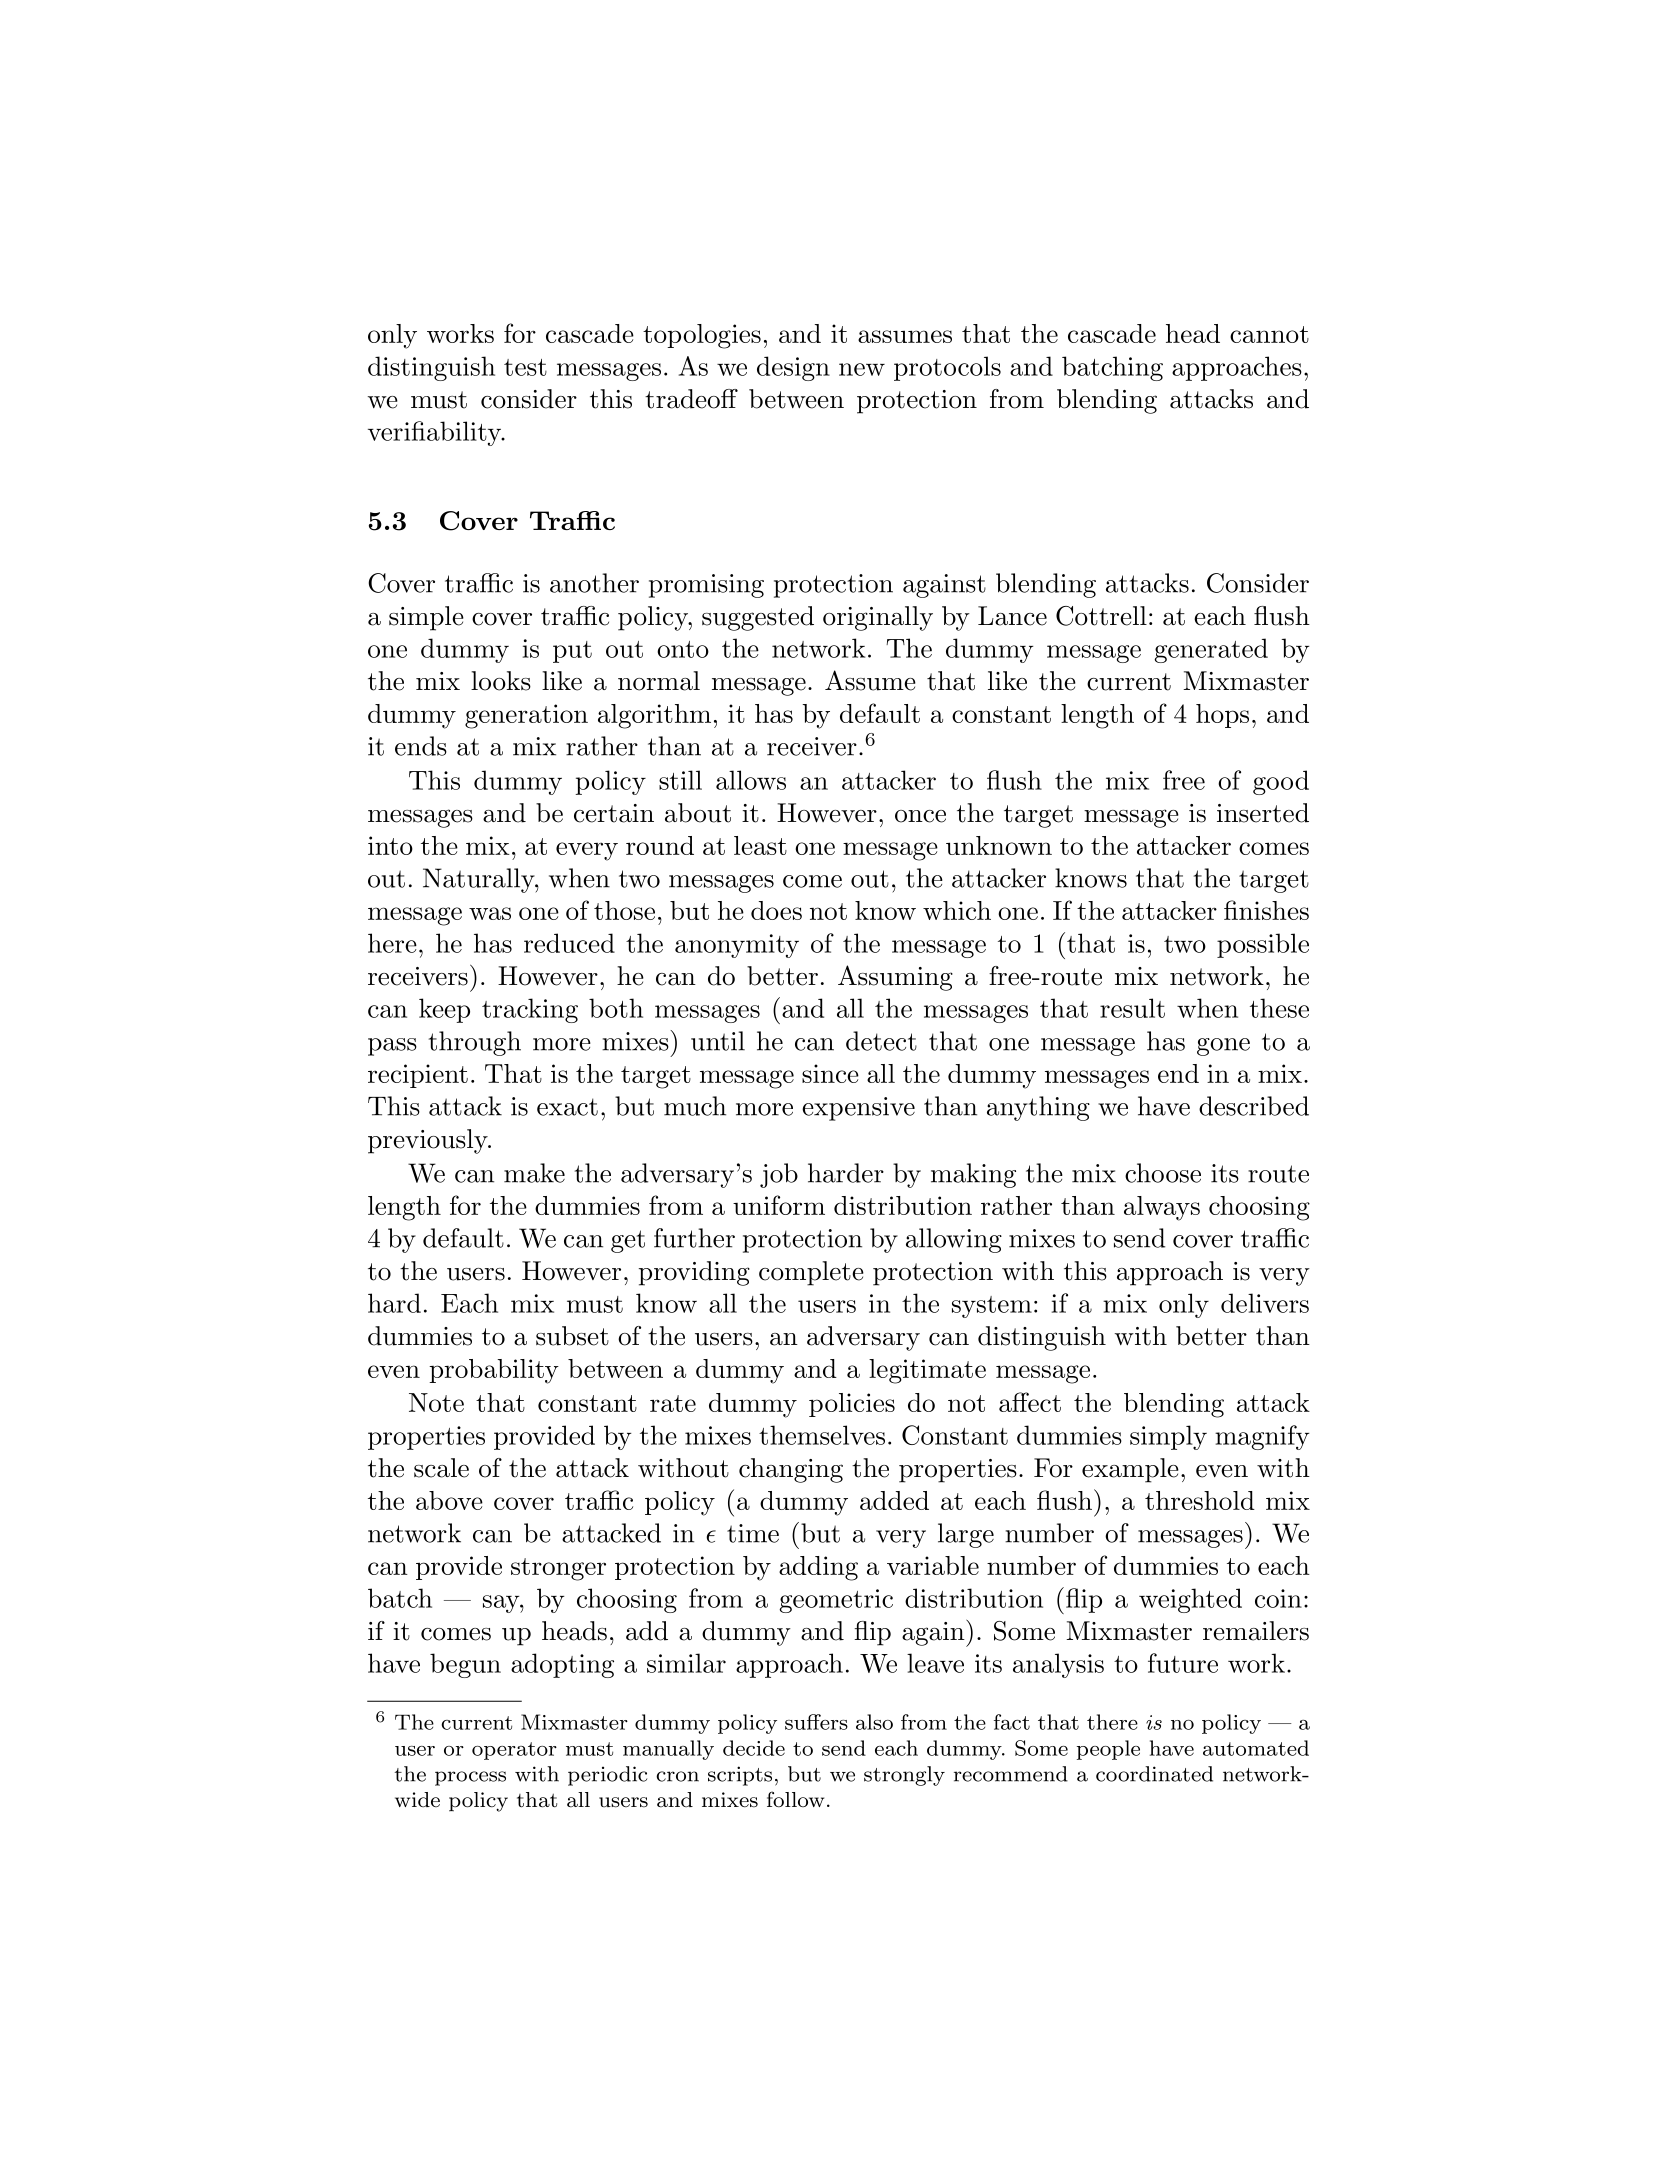 The image size is (1668, 2159). What do you see at coordinates (1168, 1437) in the screenshot?
I see `simply` at bounding box center [1168, 1437].
